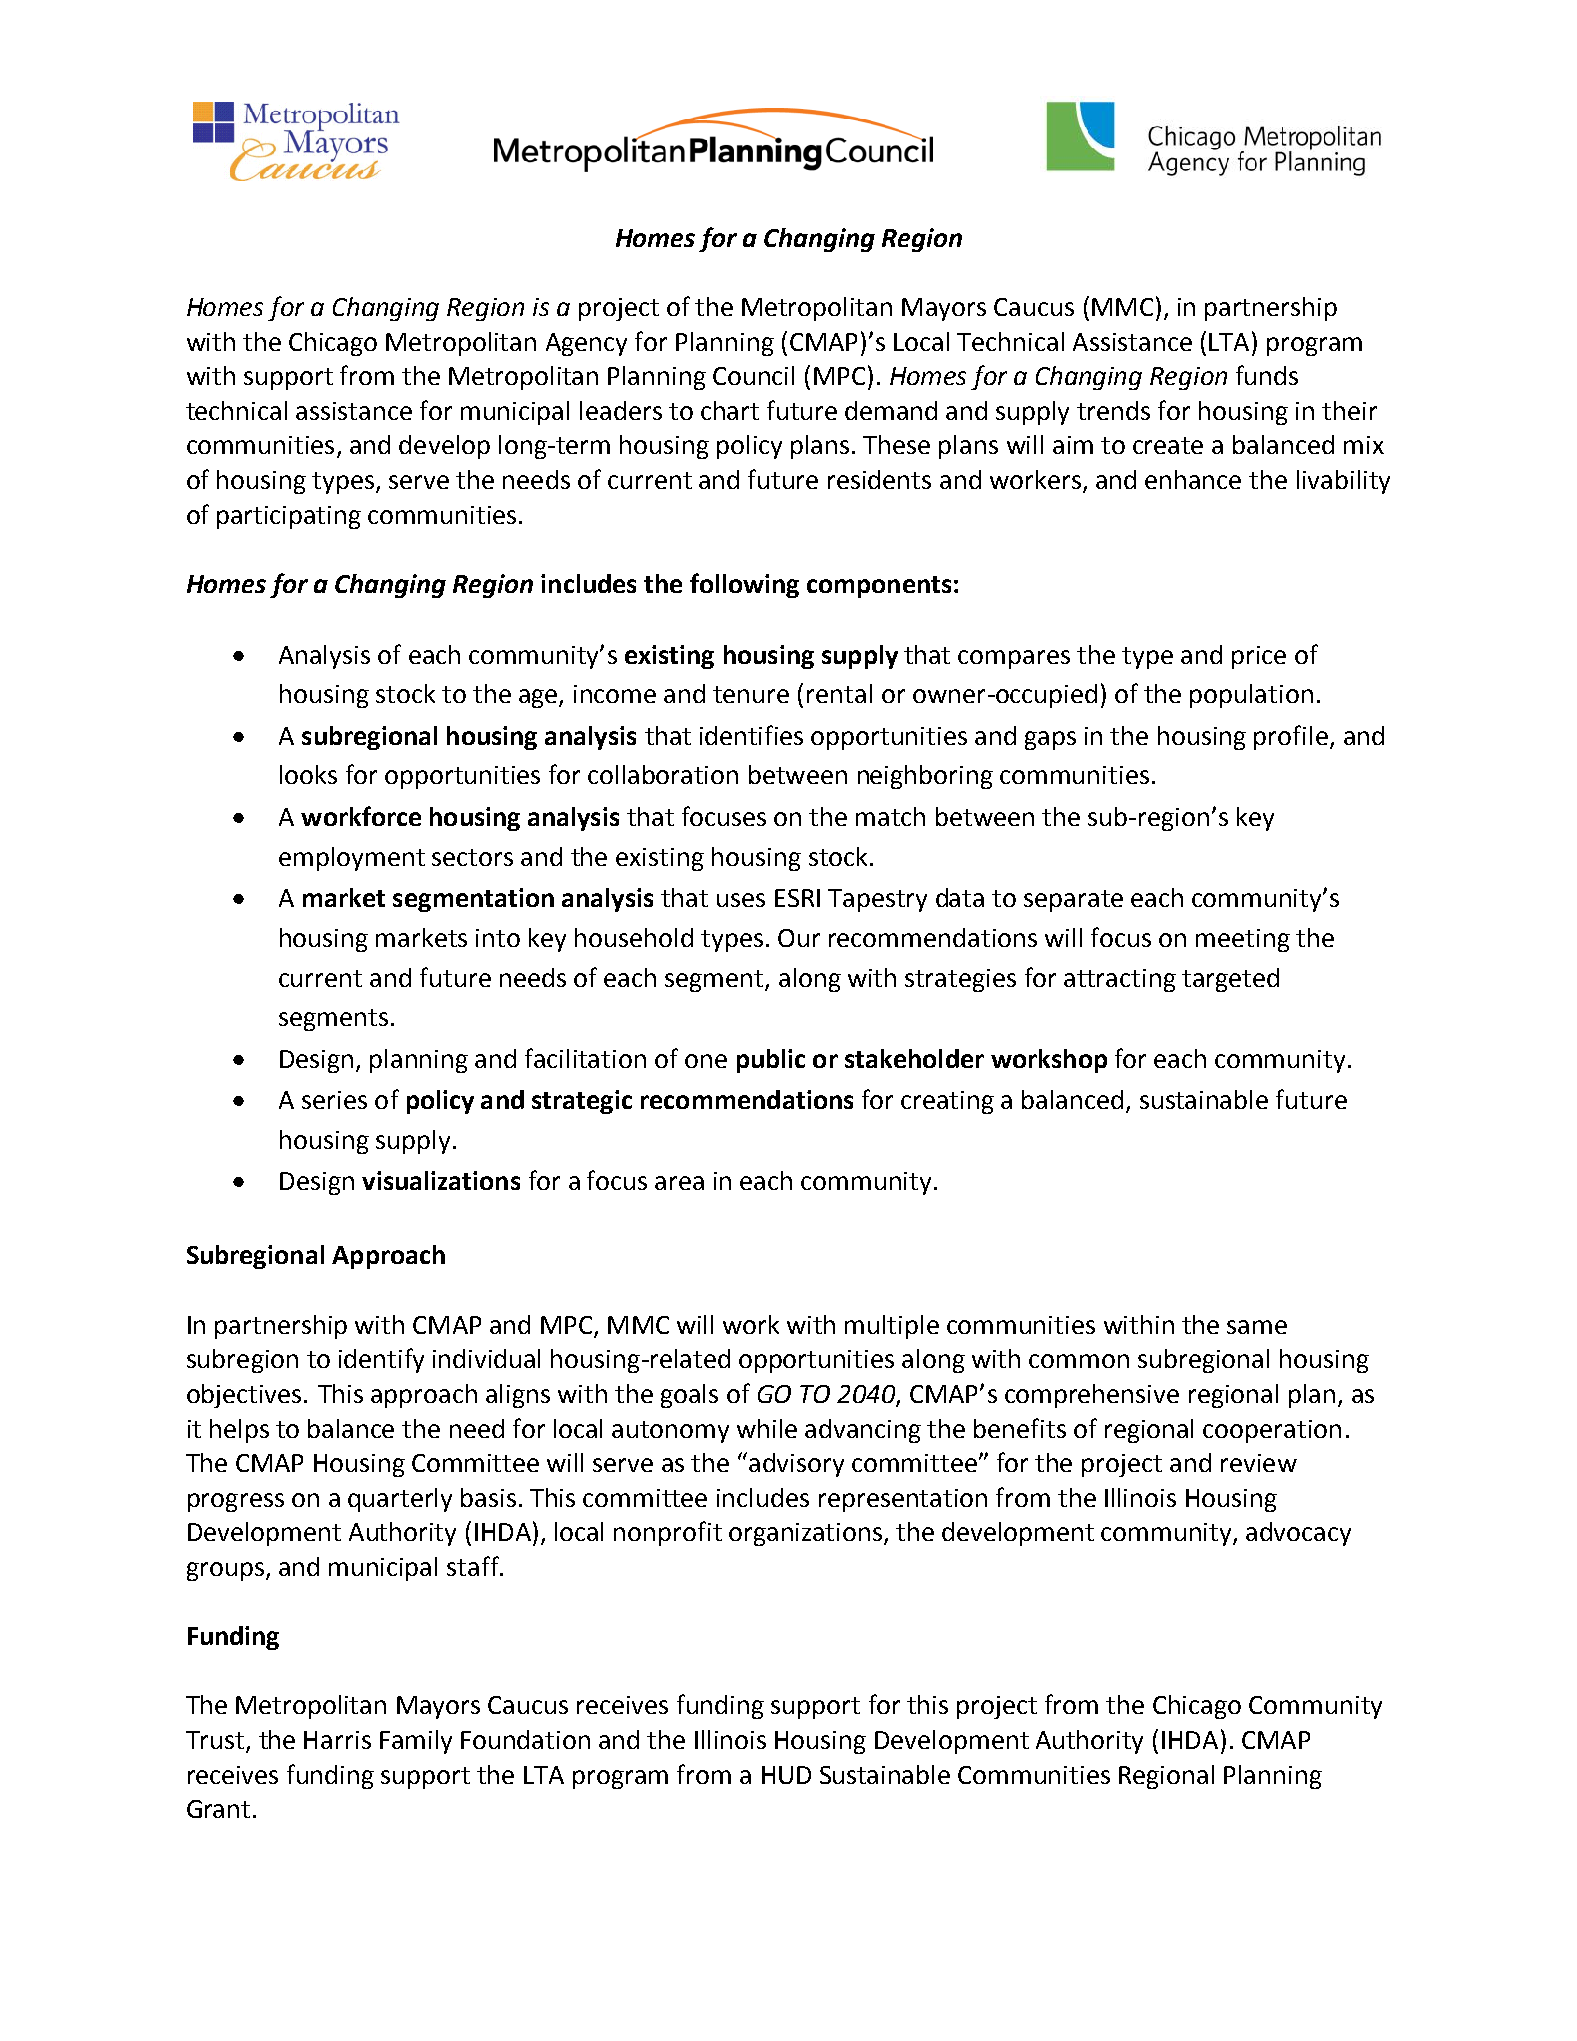  Describe the element at coordinates (753, 375) in the page. I see `Council` at that location.
